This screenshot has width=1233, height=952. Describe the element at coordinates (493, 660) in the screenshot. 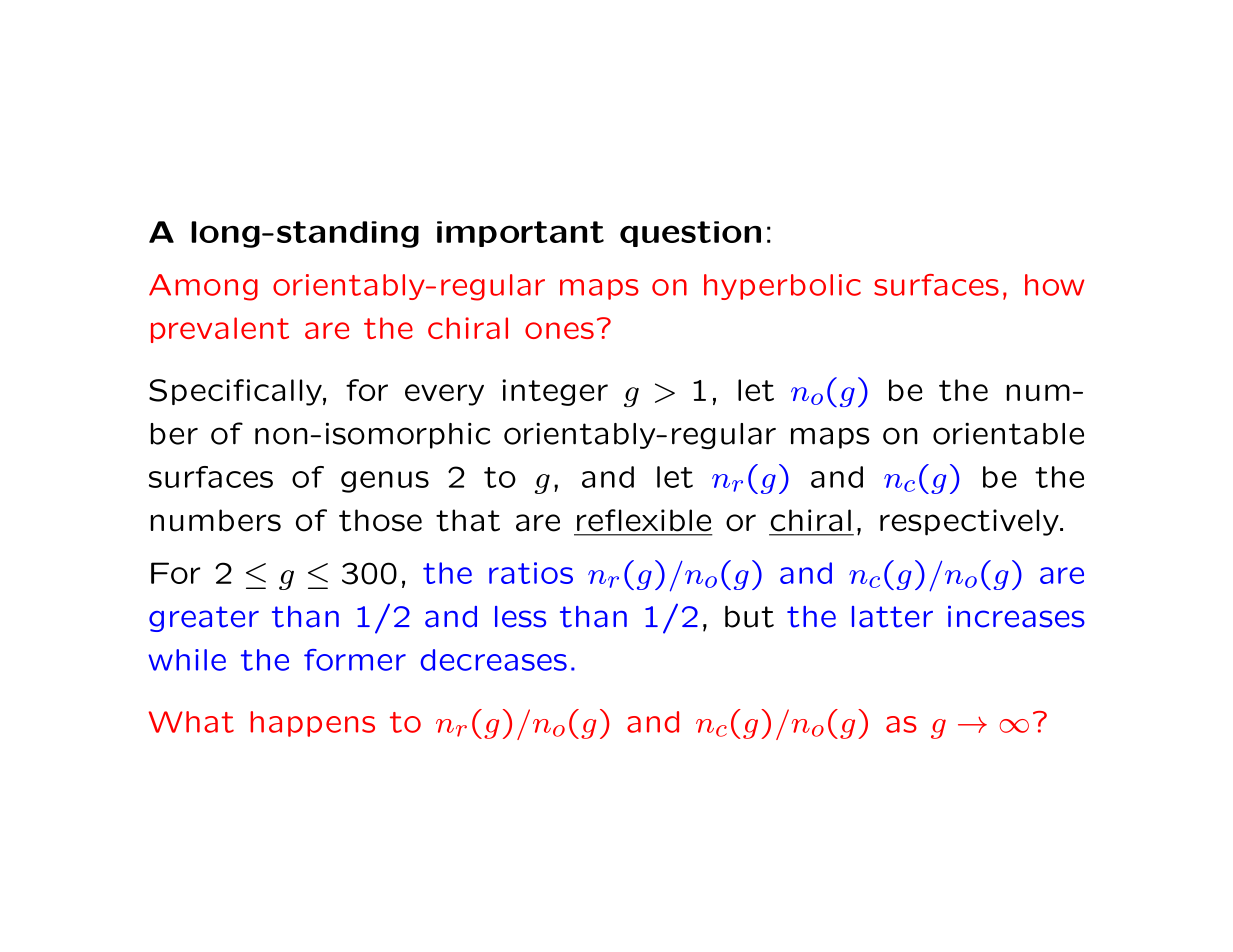

I see `decreases` at that location.
